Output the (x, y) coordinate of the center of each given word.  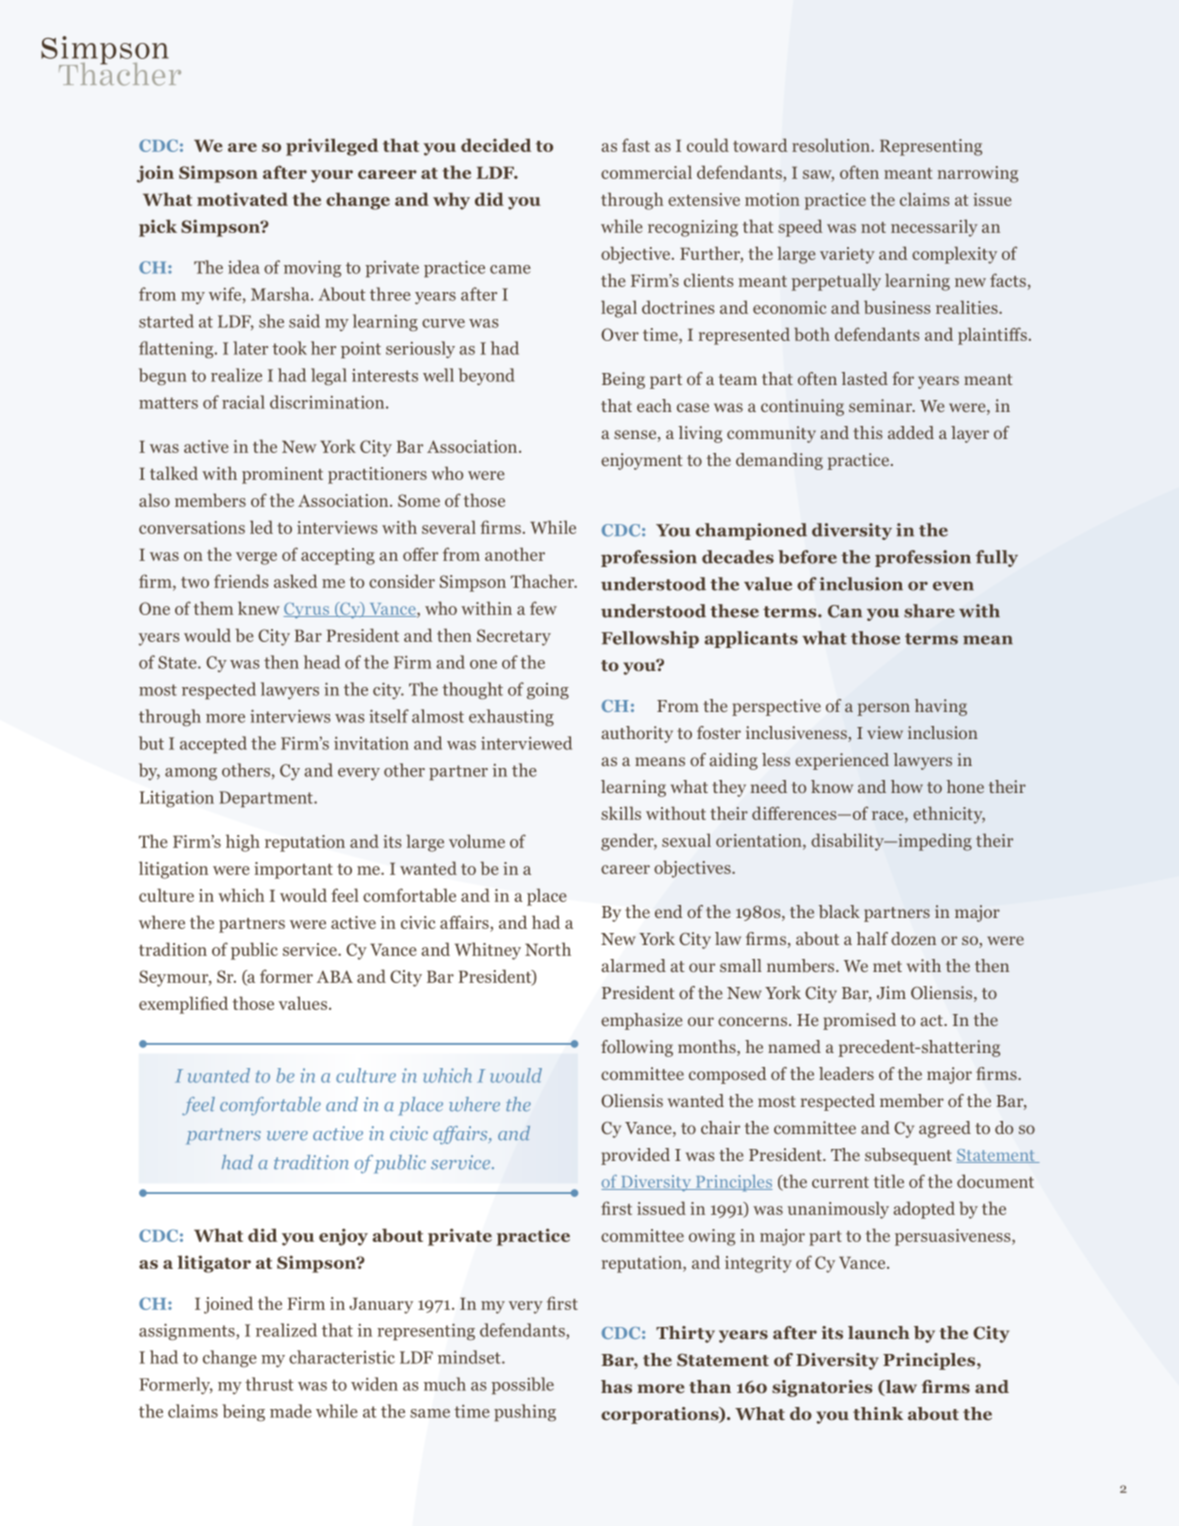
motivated (242, 199)
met (887, 966)
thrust (269, 1384)
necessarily (934, 228)
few (543, 608)
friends (241, 581)
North (548, 949)
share (929, 611)
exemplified (183, 1005)
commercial (646, 172)
